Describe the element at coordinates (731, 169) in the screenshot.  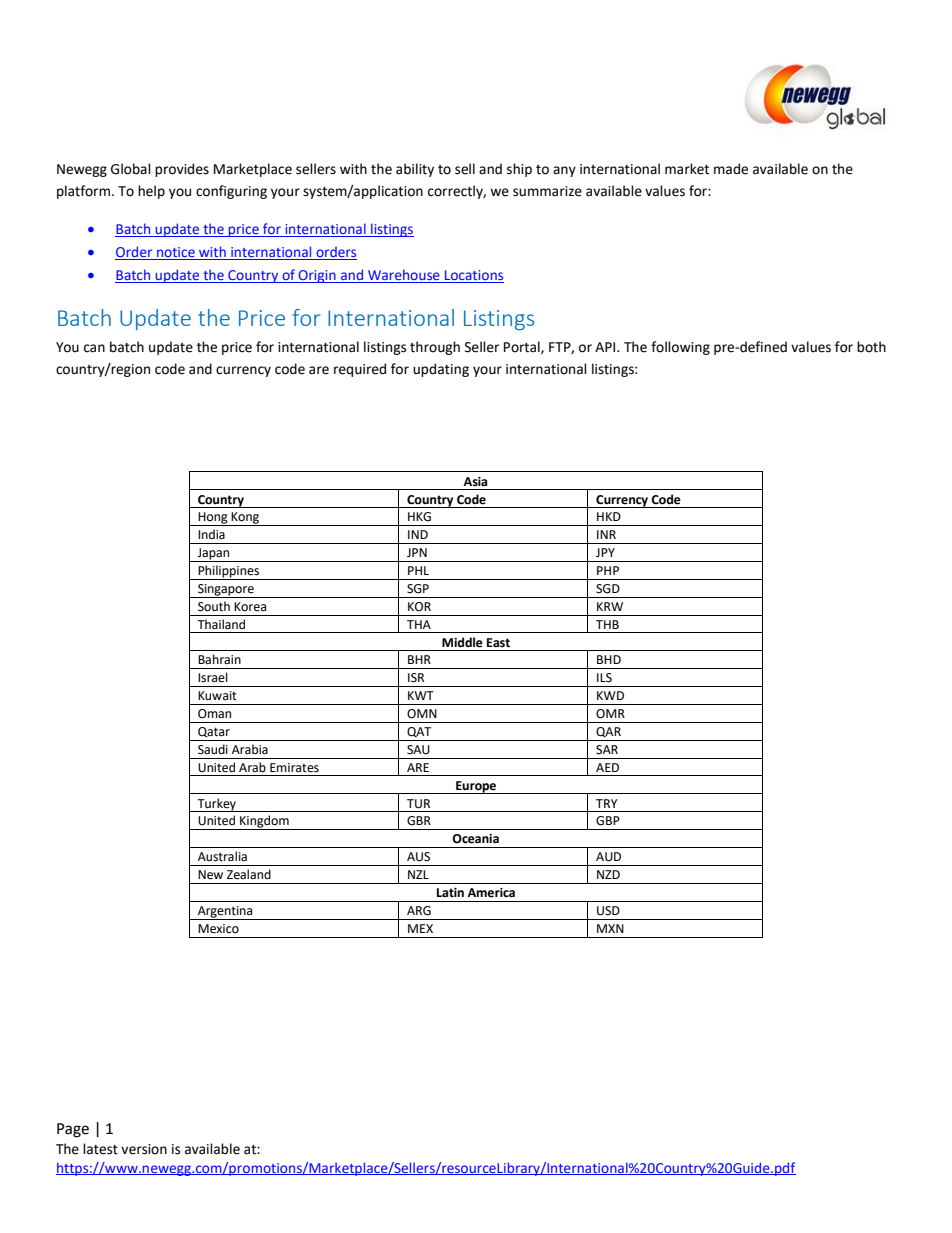
I see `made` at that location.
